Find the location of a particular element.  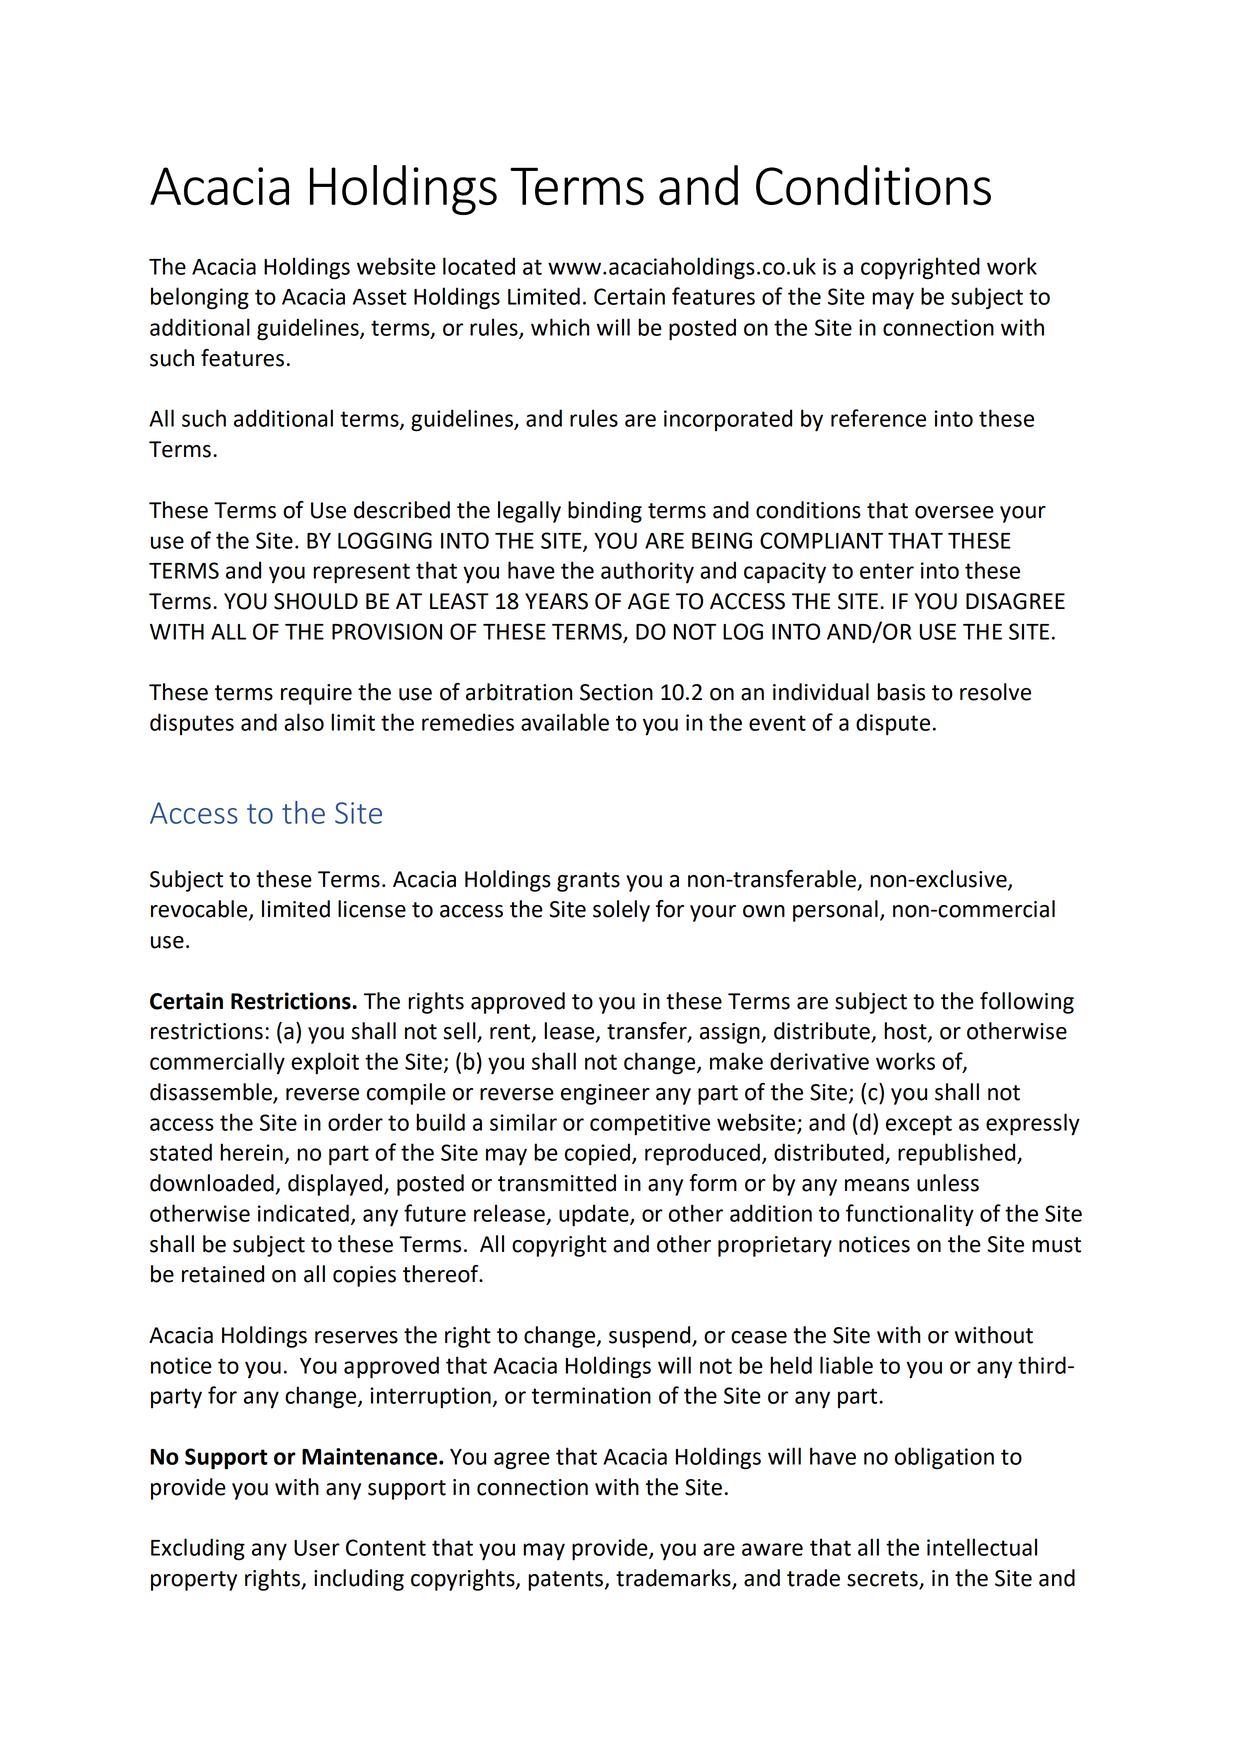

also is located at coordinates (304, 722).
